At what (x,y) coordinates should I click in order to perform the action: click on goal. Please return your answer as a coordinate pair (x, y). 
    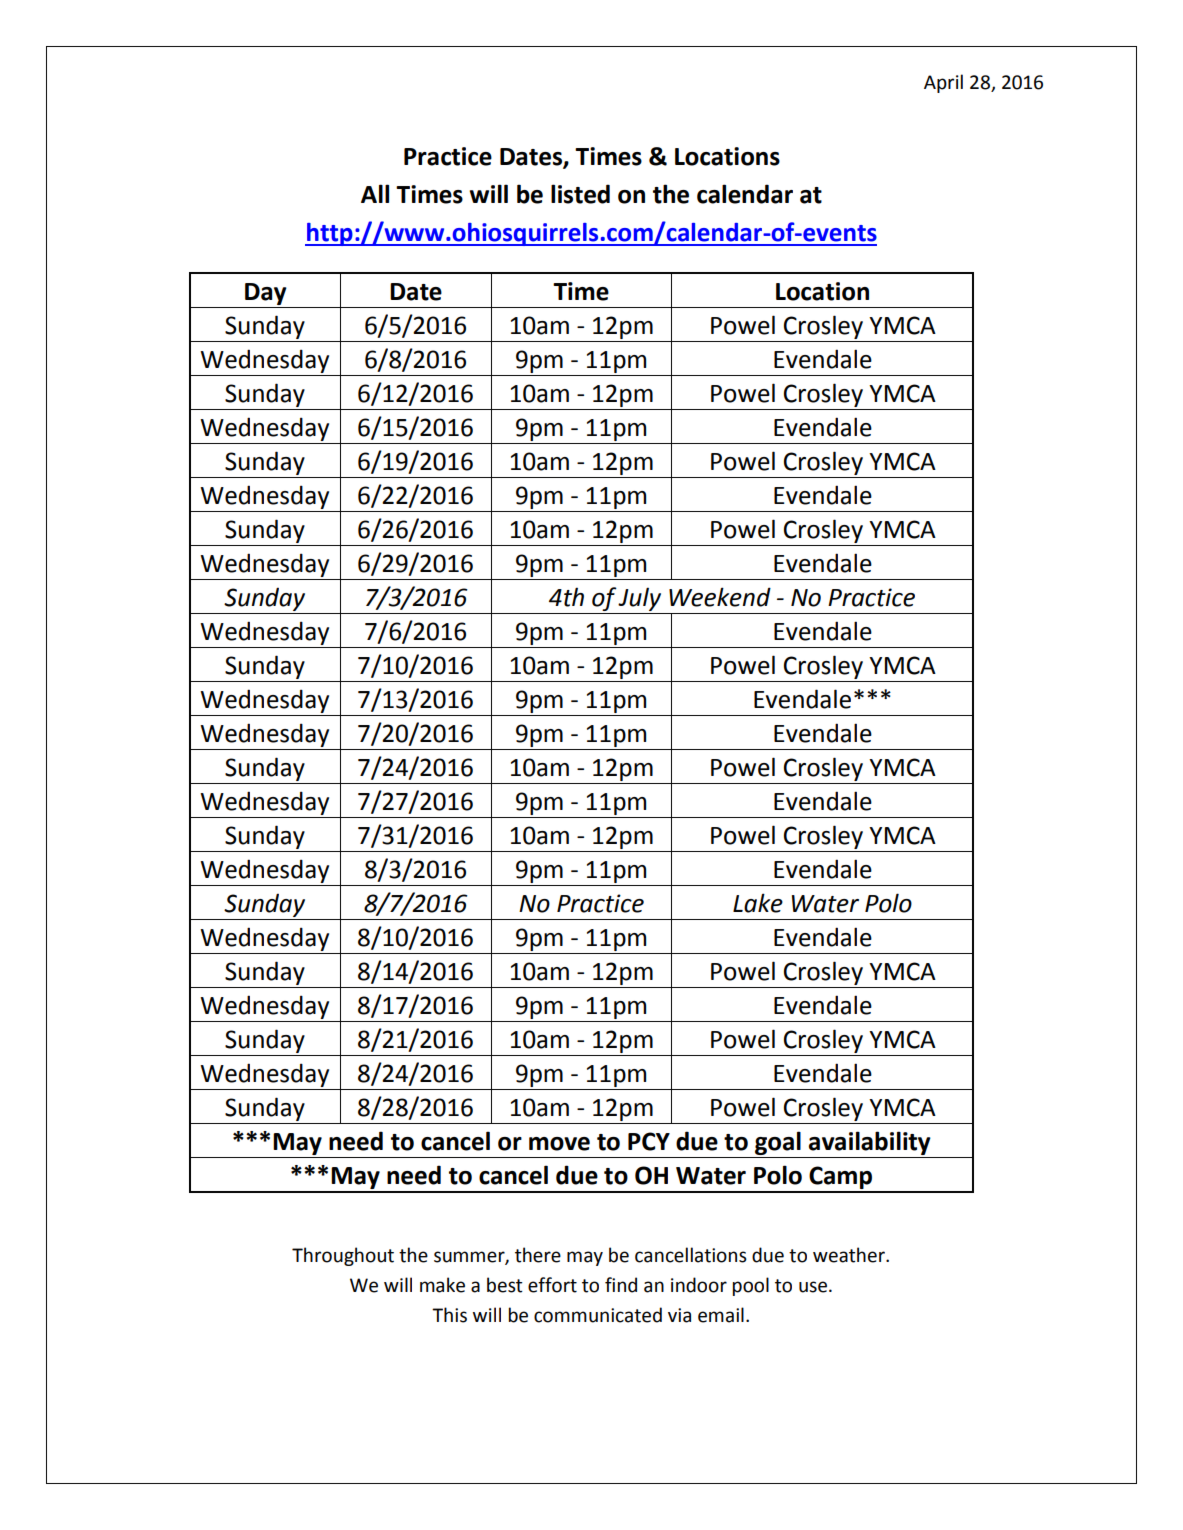
    Looking at the image, I should click on (778, 1143).
